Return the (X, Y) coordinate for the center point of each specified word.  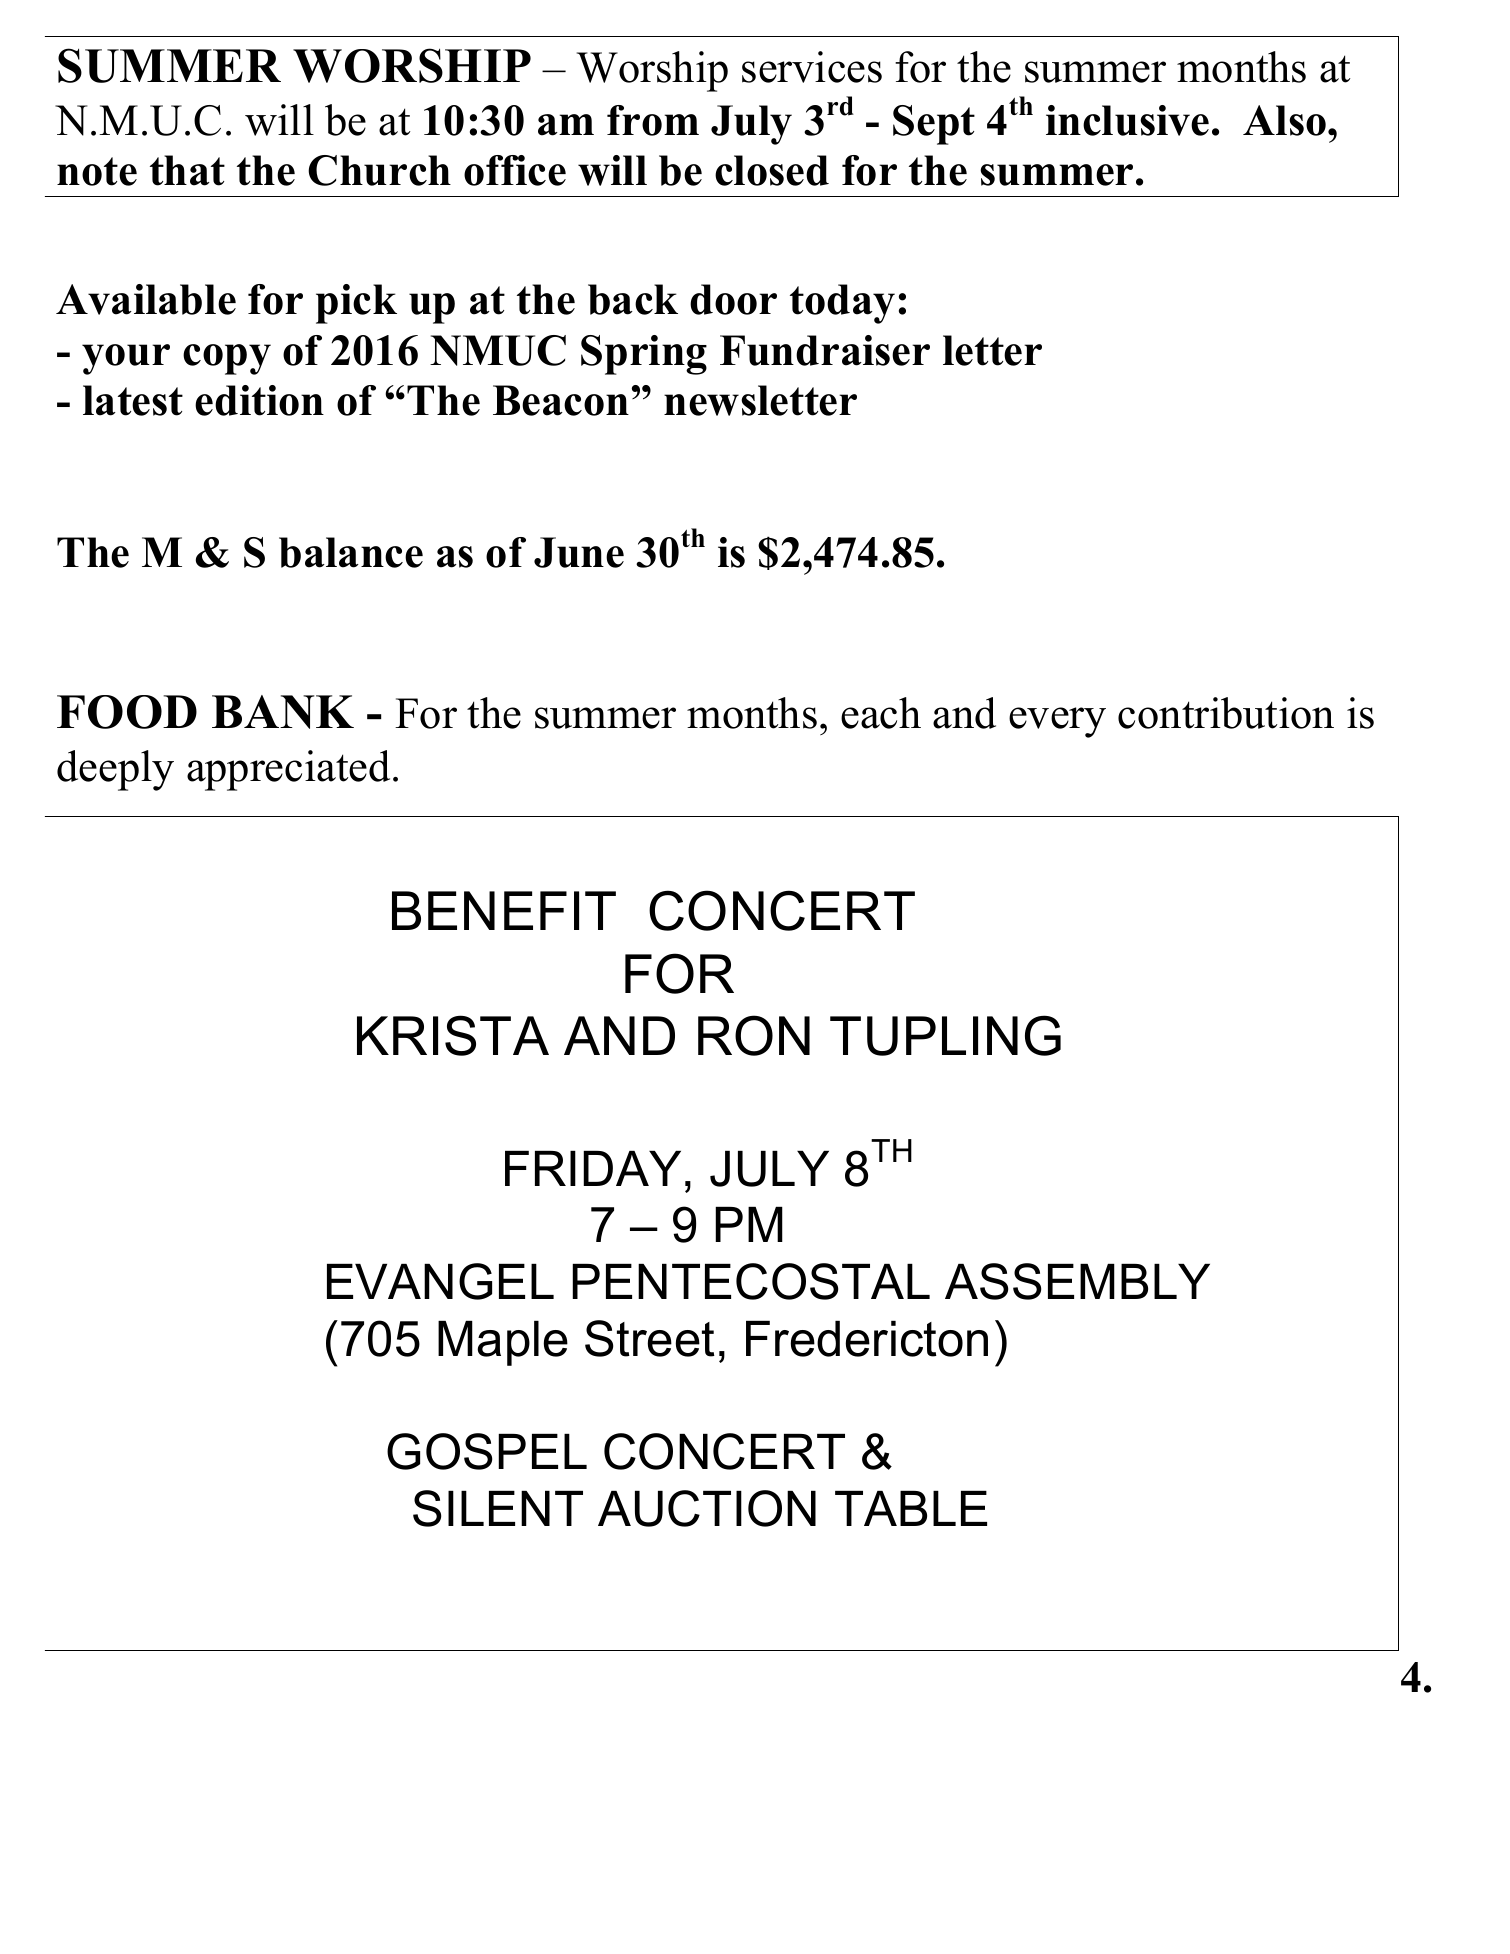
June (579, 552)
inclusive (1127, 120)
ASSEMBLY (1077, 1281)
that (187, 170)
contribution (1226, 713)
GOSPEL (487, 1451)
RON (754, 1035)
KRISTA (453, 1035)
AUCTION (707, 1508)
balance (351, 552)
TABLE (911, 1508)
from (653, 120)
